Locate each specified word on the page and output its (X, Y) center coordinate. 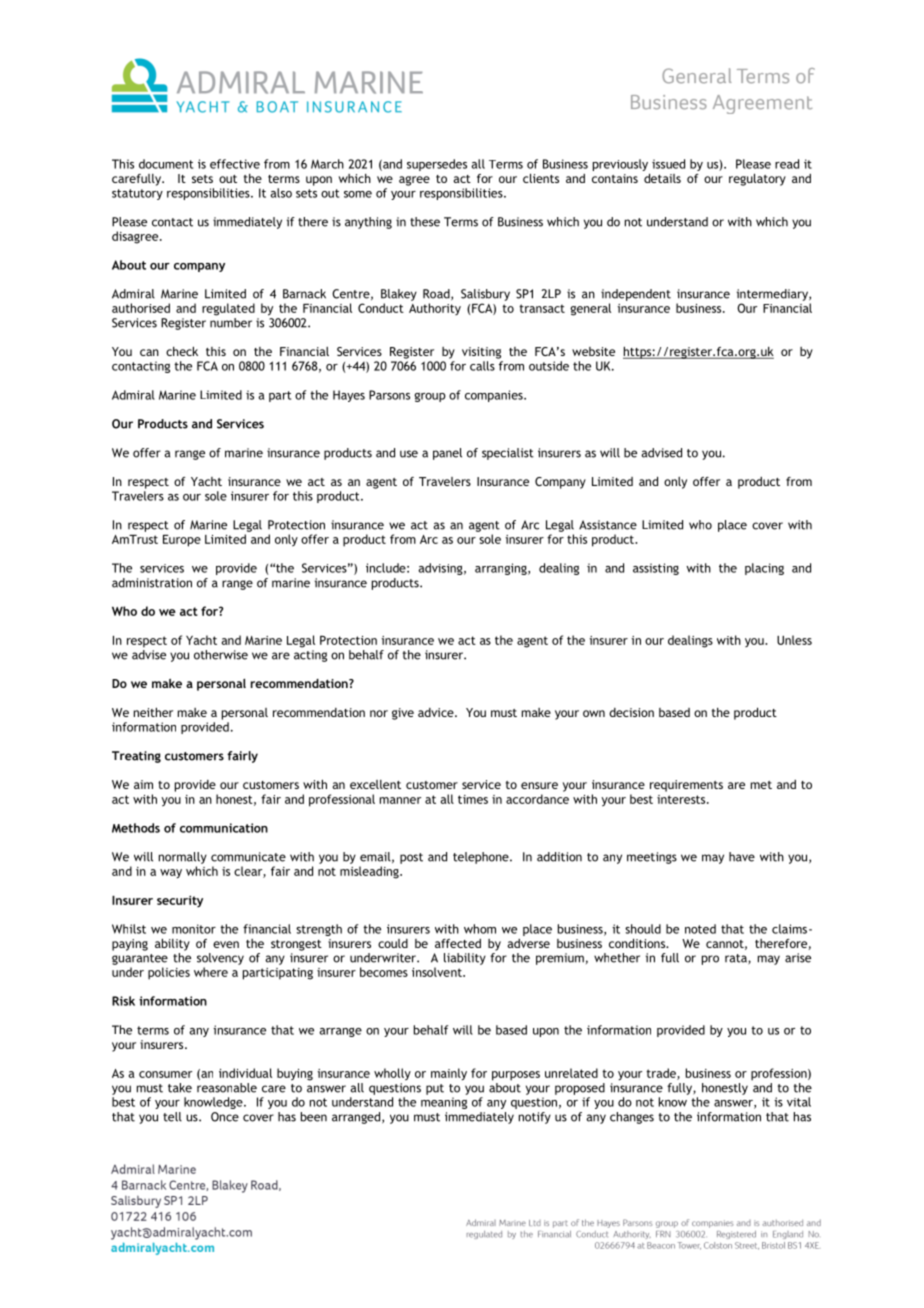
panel (447, 454)
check (182, 351)
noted (700, 929)
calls (482, 366)
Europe (182, 541)
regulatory (757, 179)
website (593, 351)
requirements (686, 786)
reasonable (227, 1088)
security (180, 901)
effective (235, 164)
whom (480, 929)
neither (153, 712)
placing (764, 569)
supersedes (437, 165)
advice (437, 712)
